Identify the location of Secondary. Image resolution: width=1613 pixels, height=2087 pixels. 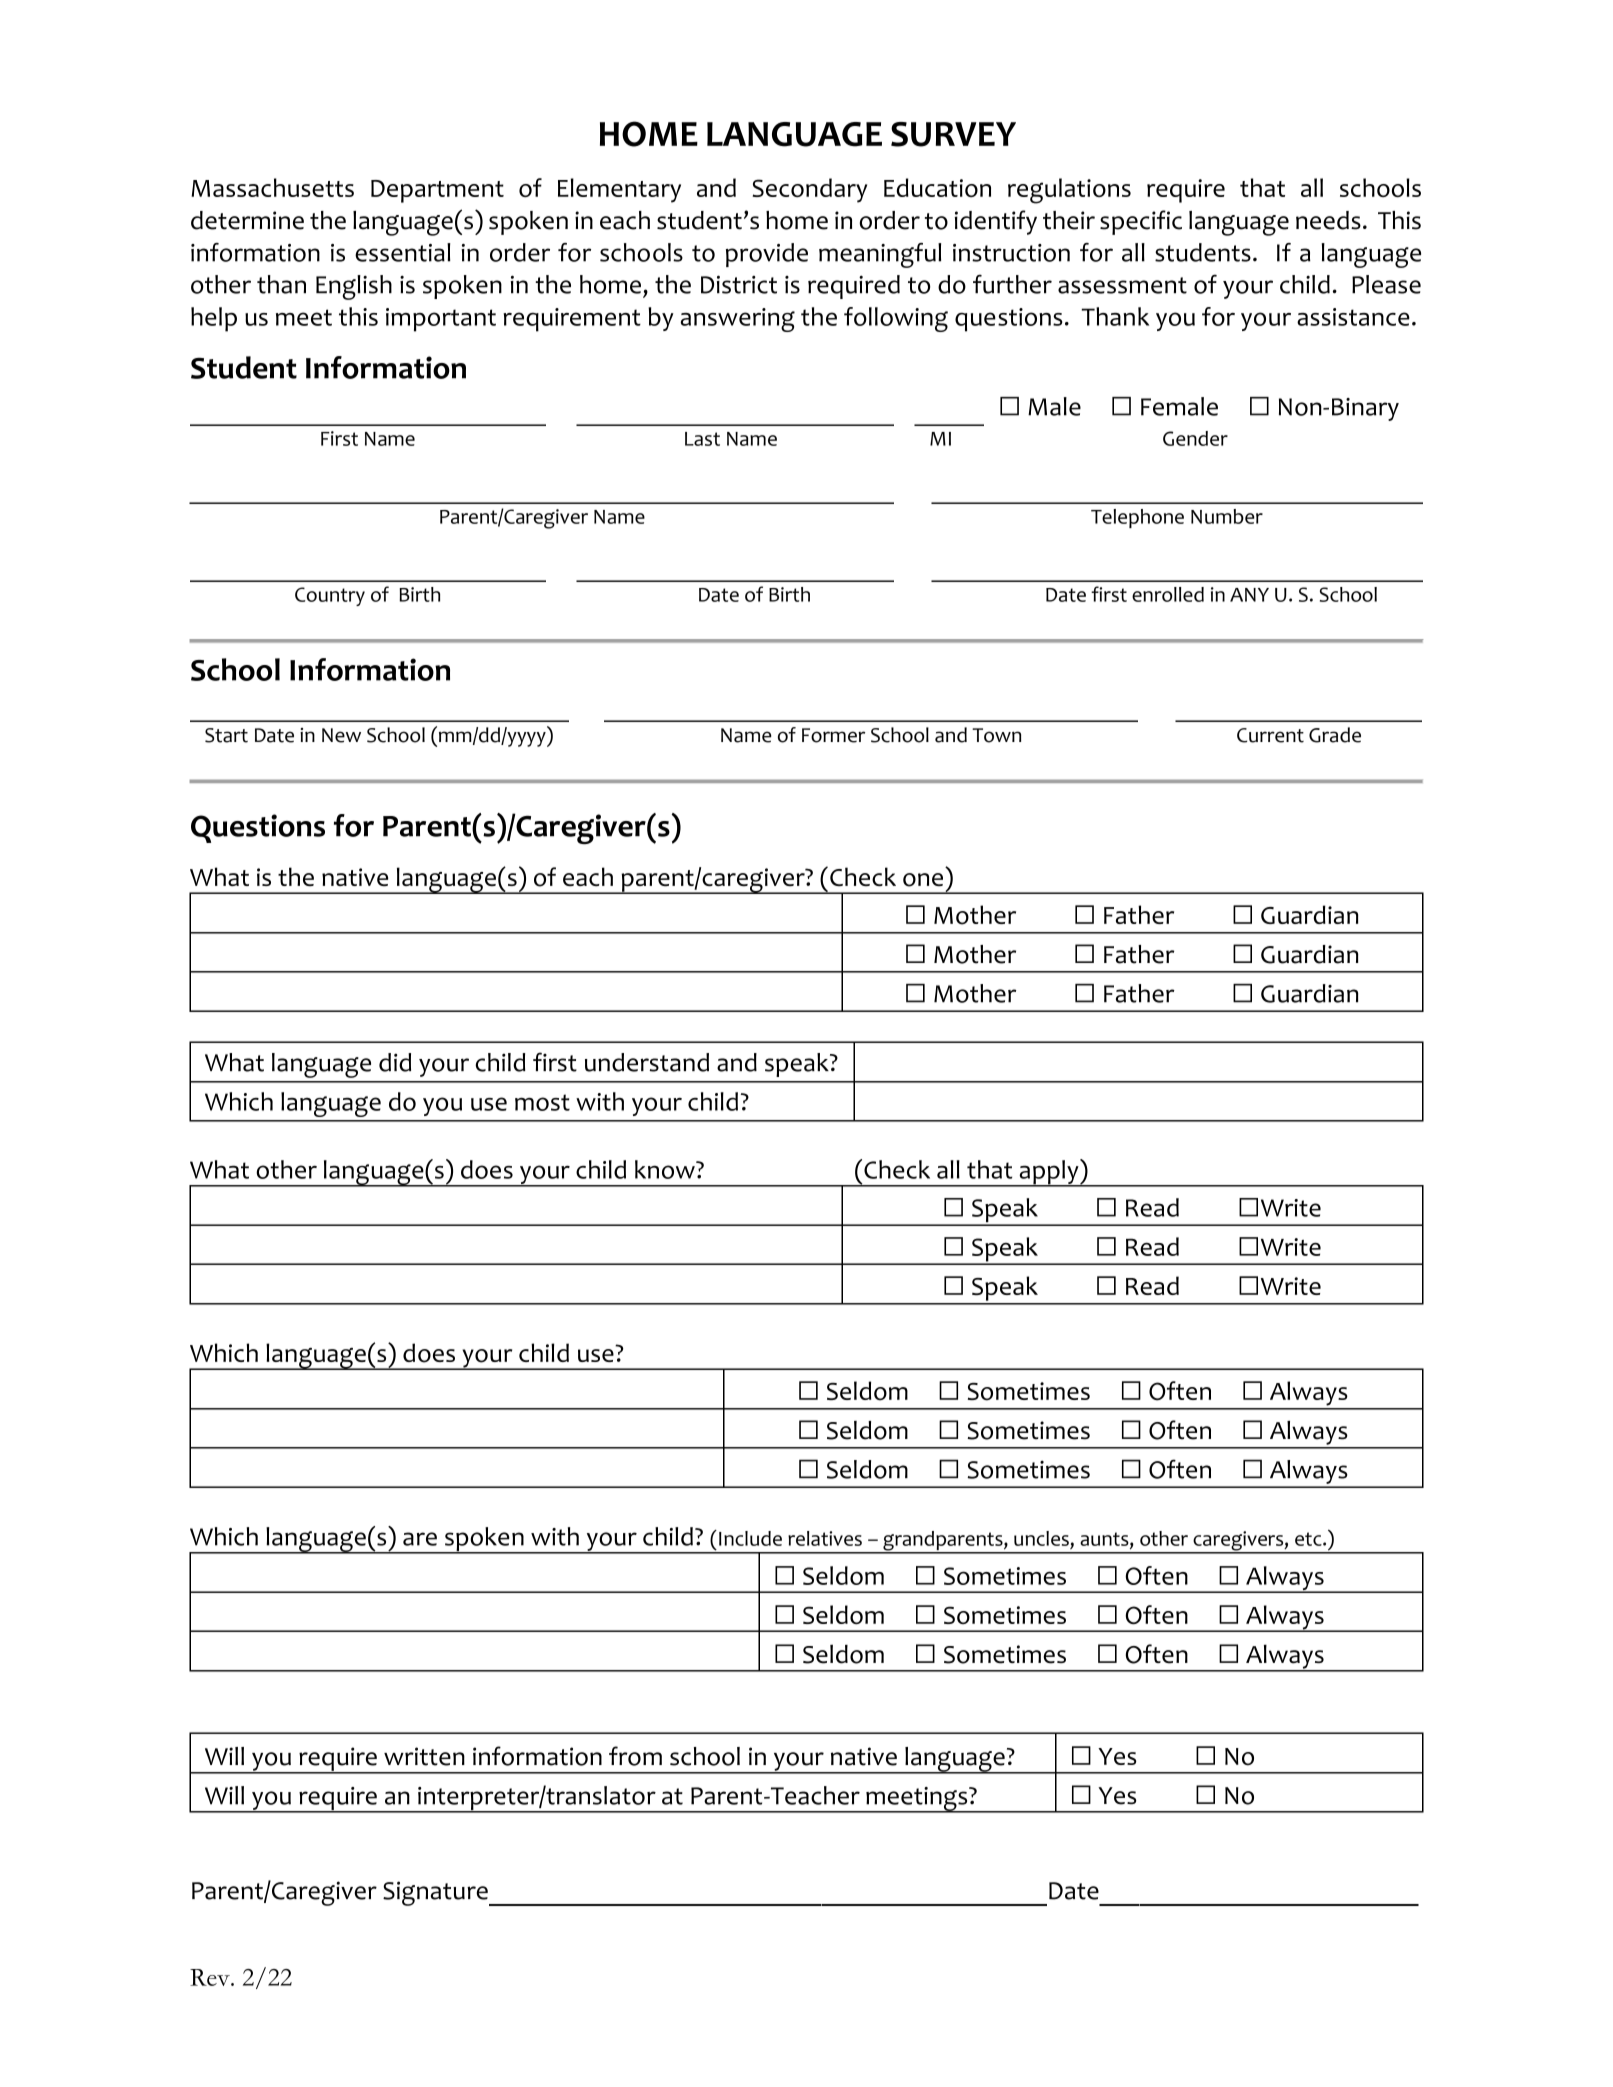
(809, 190).
